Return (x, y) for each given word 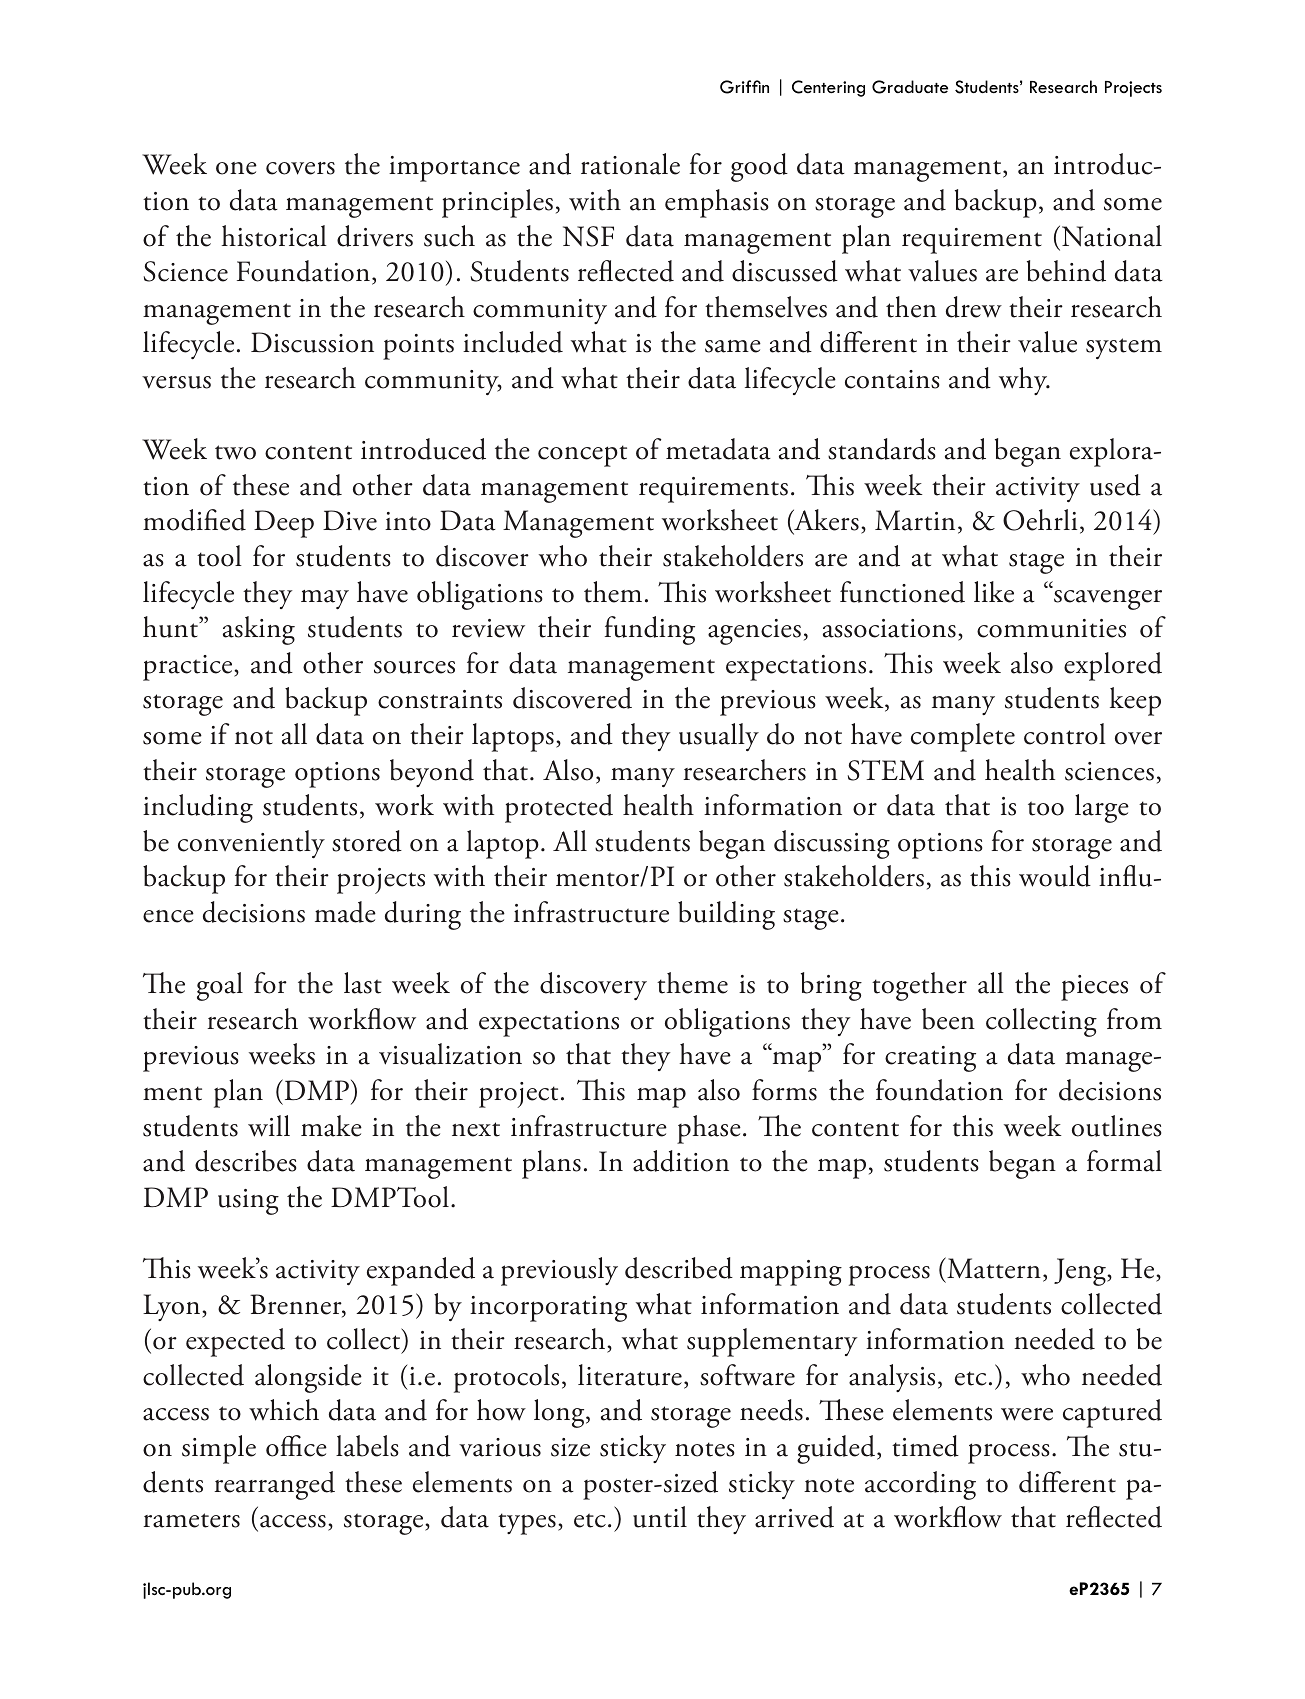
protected (559, 808)
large (1102, 808)
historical (274, 236)
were (1027, 1414)
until (660, 1517)
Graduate (910, 87)
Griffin (744, 87)
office (296, 1446)
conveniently (251, 844)
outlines (1117, 1126)
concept (582, 456)
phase (709, 1129)
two (235, 452)
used (1115, 485)
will (269, 1126)
